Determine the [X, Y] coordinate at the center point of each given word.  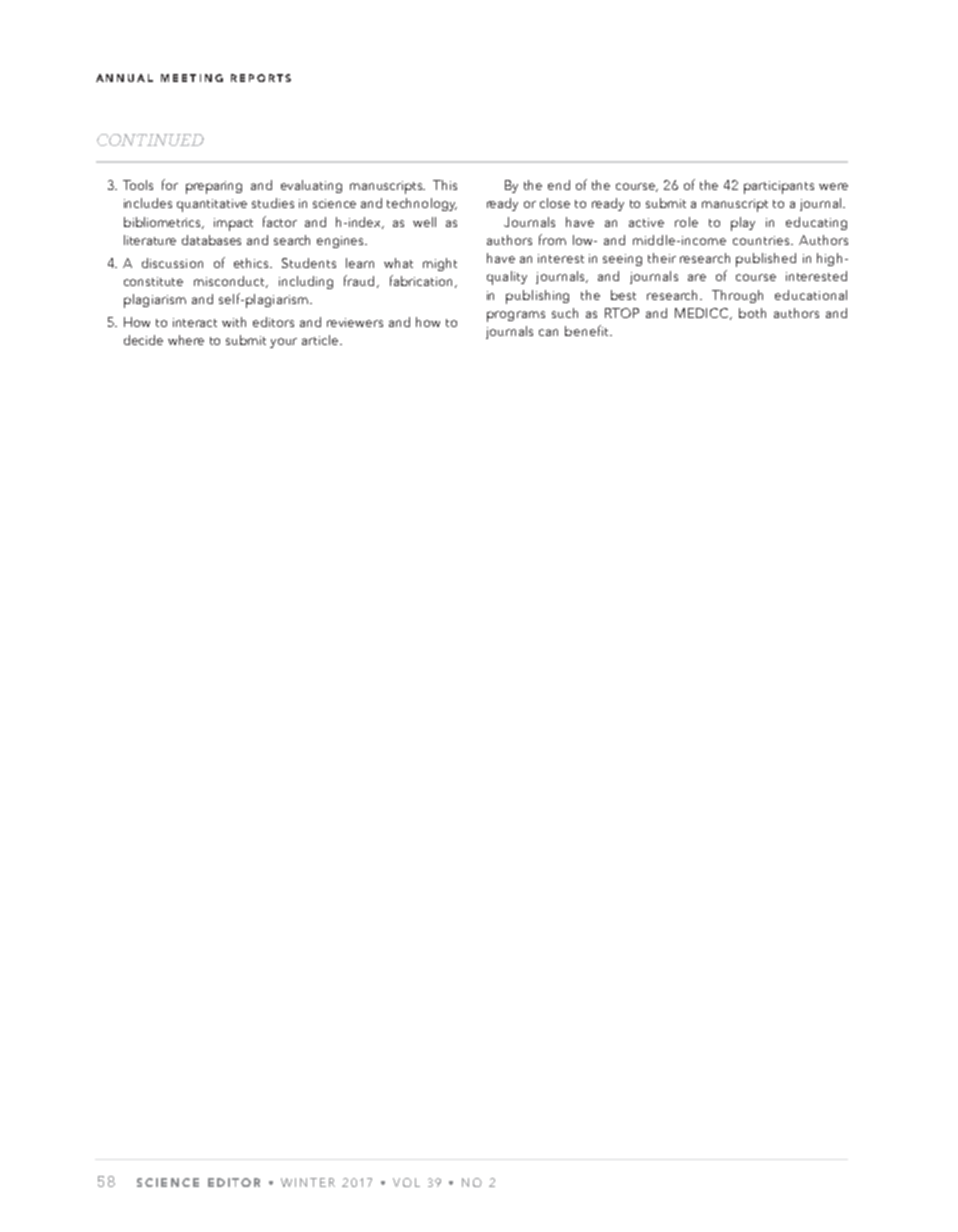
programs [516, 316]
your [283, 343]
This [445, 185]
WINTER [308, 1182]
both [752, 313]
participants [779, 187]
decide [143, 340]
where [186, 340]
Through [737, 296]
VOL [406, 1182]
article [321, 340]
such [565, 313]
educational [811, 295]
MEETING [192, 78]
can [548, 332]
